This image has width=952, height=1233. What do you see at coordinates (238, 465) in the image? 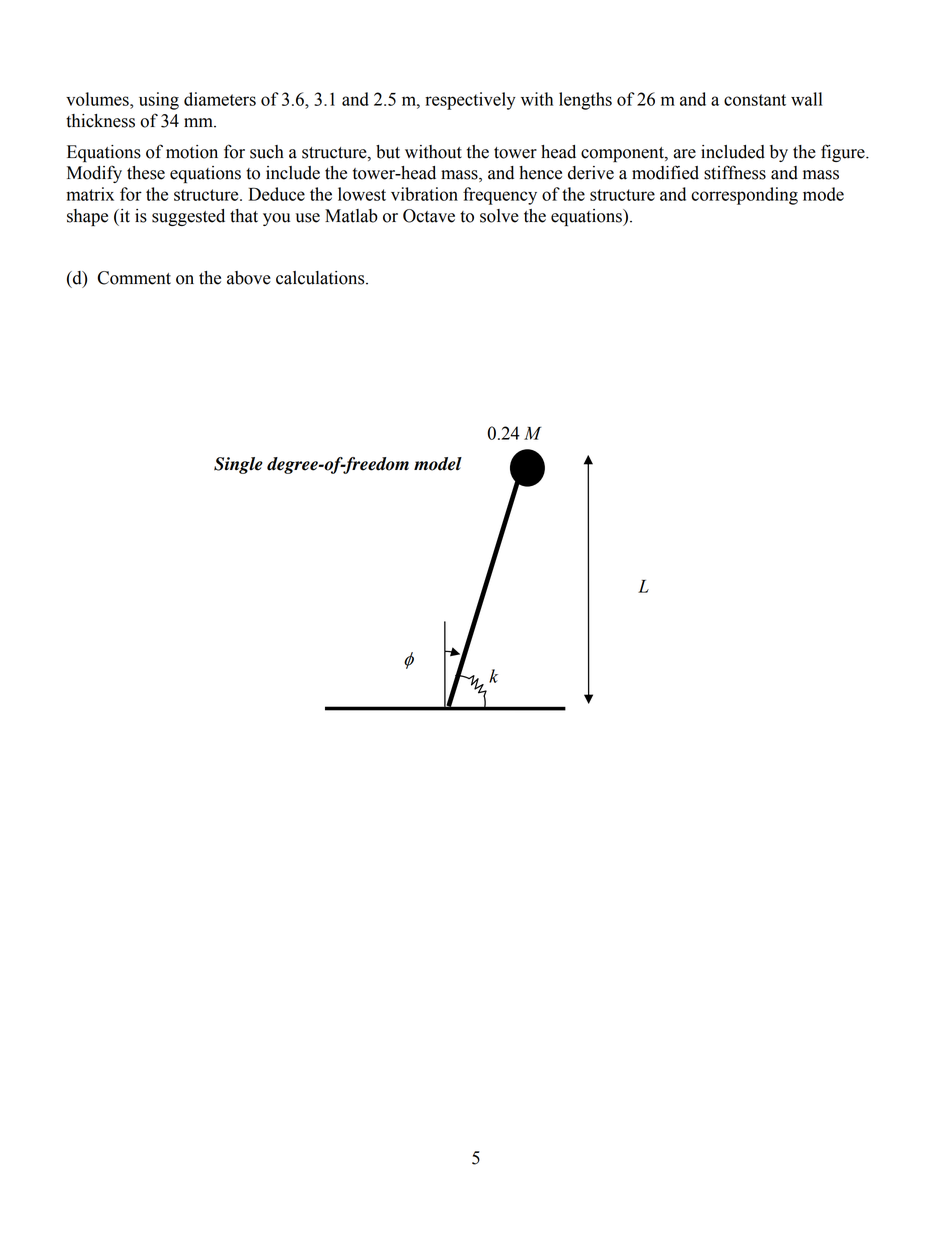
I see `Single` at bounding box center [238, 465].
